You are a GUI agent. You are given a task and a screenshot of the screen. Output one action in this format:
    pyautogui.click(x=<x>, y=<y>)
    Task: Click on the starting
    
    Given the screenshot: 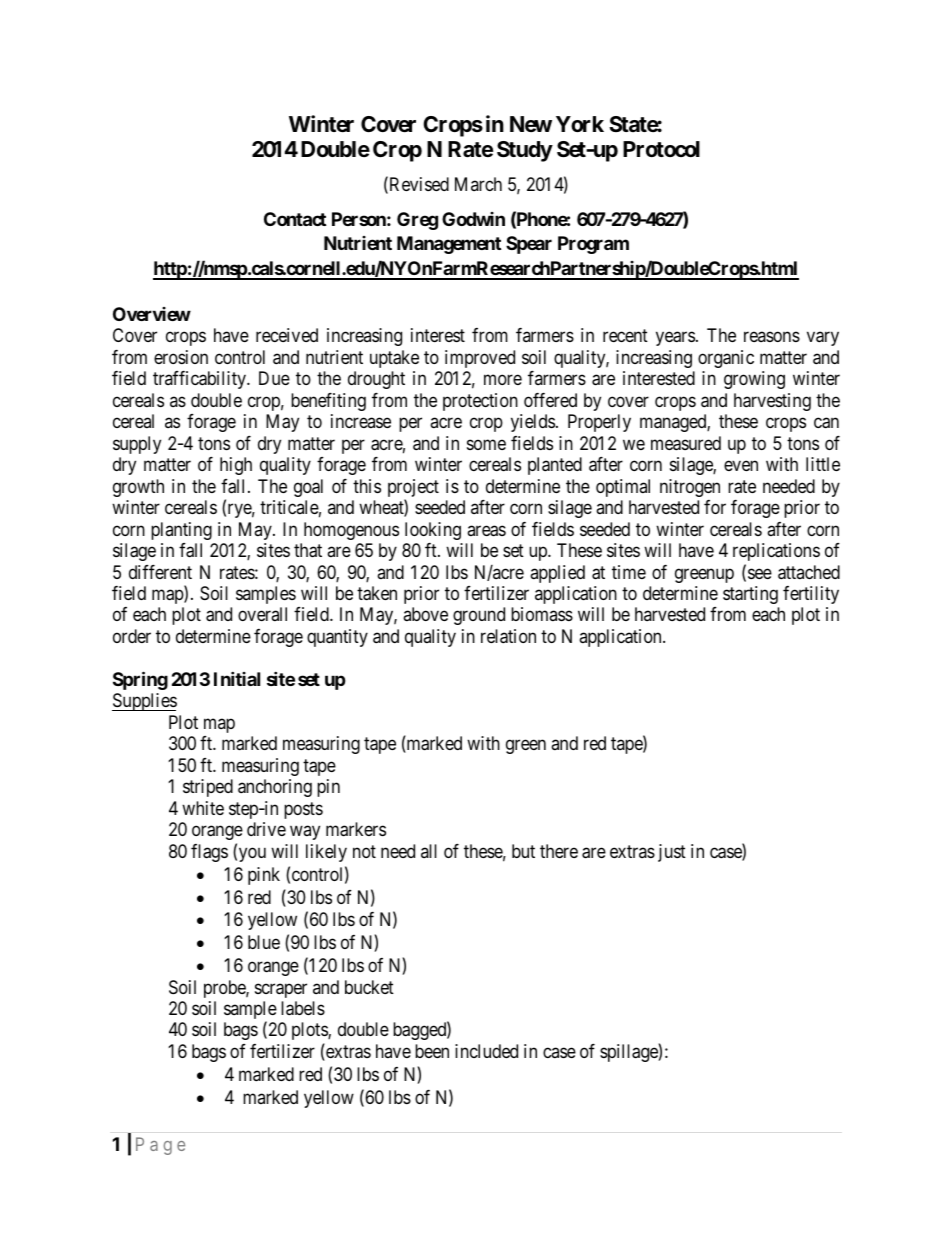 What is the action you would take?
    pyautogui.click(x=750, y=595)
